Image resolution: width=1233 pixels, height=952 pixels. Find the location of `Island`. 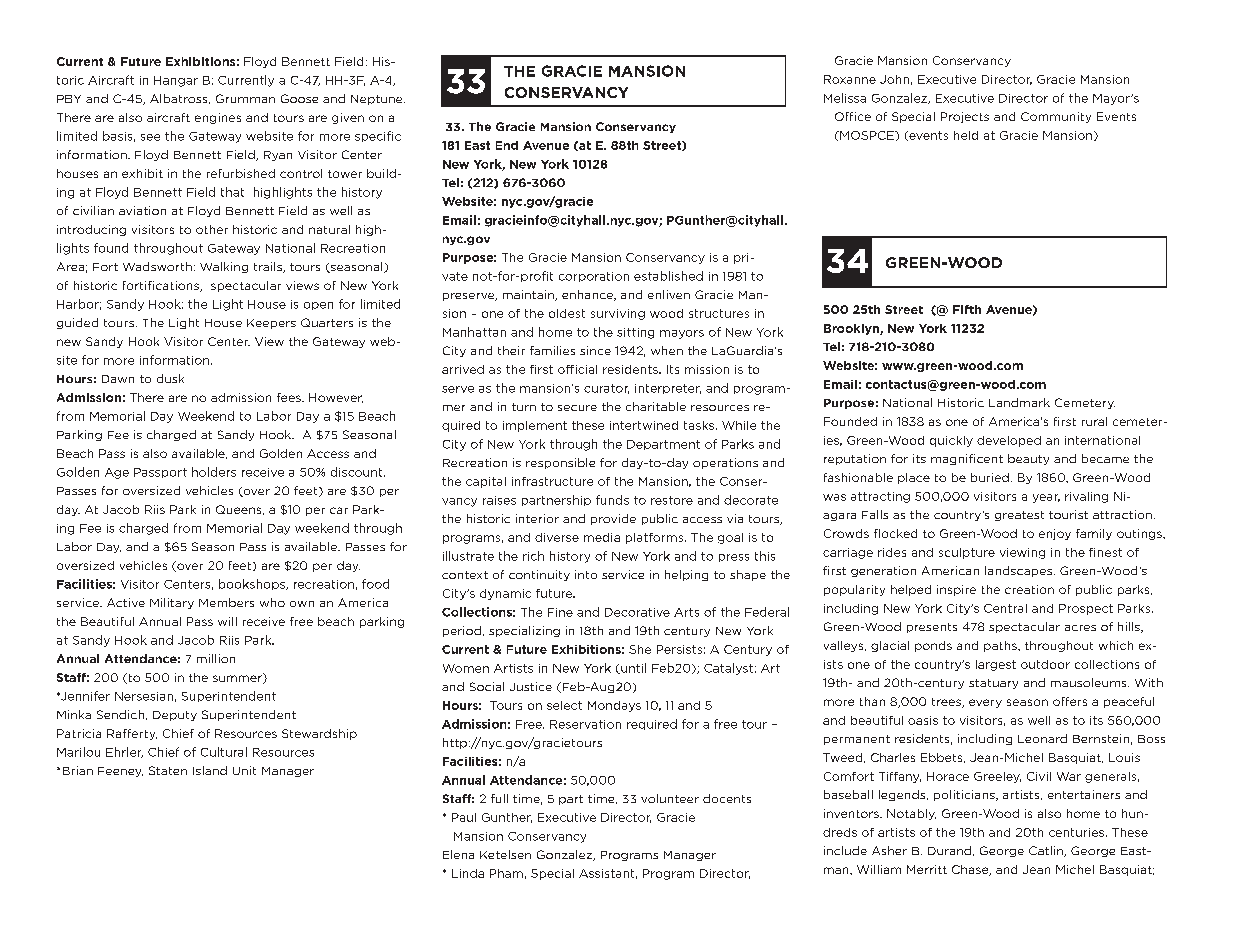

Island is located at coordinates (210, 770).
